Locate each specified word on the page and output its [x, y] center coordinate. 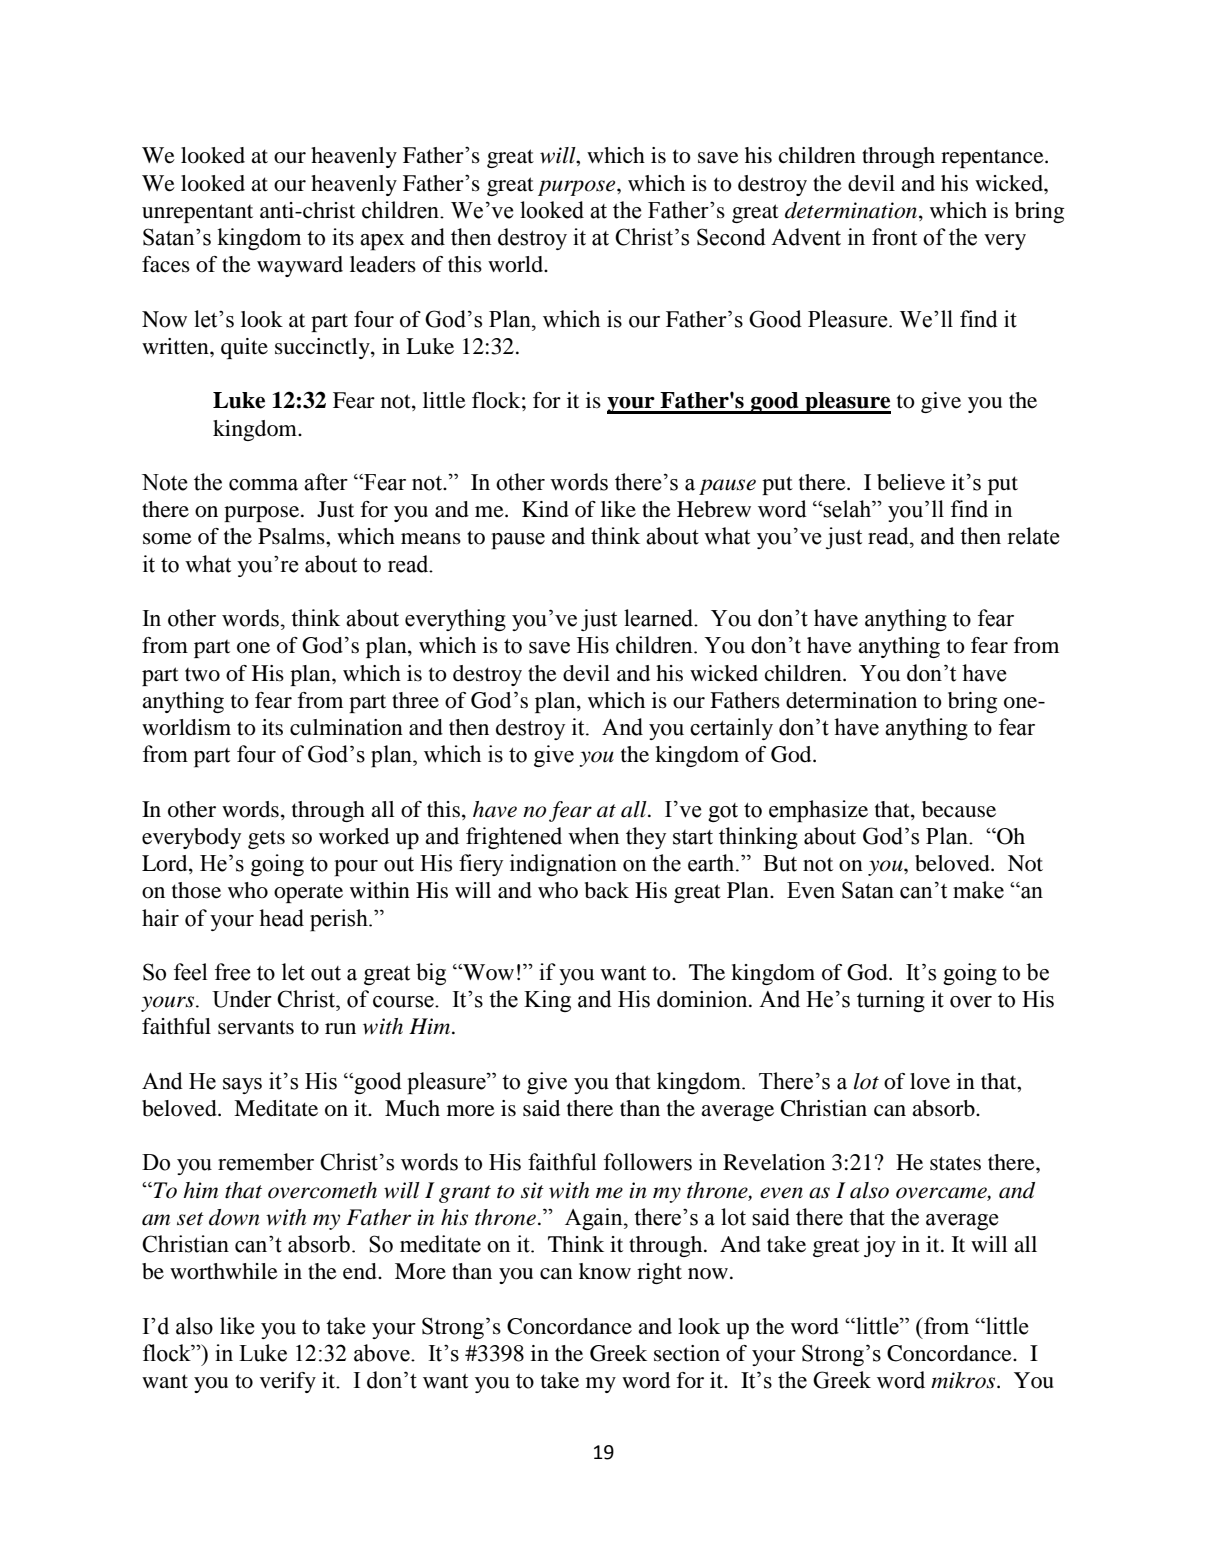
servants [256, 1027]
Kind [545, 509]
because [959, 809]
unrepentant [197, 213]
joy [880, 1246]
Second [731, 237]
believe [911, 482]
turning [891, 1001]
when [593, 836]
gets [266, 840]
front [894, 237]
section [687, 1353]
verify [288, 1382]
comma [263, 485]
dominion [703, 999]
